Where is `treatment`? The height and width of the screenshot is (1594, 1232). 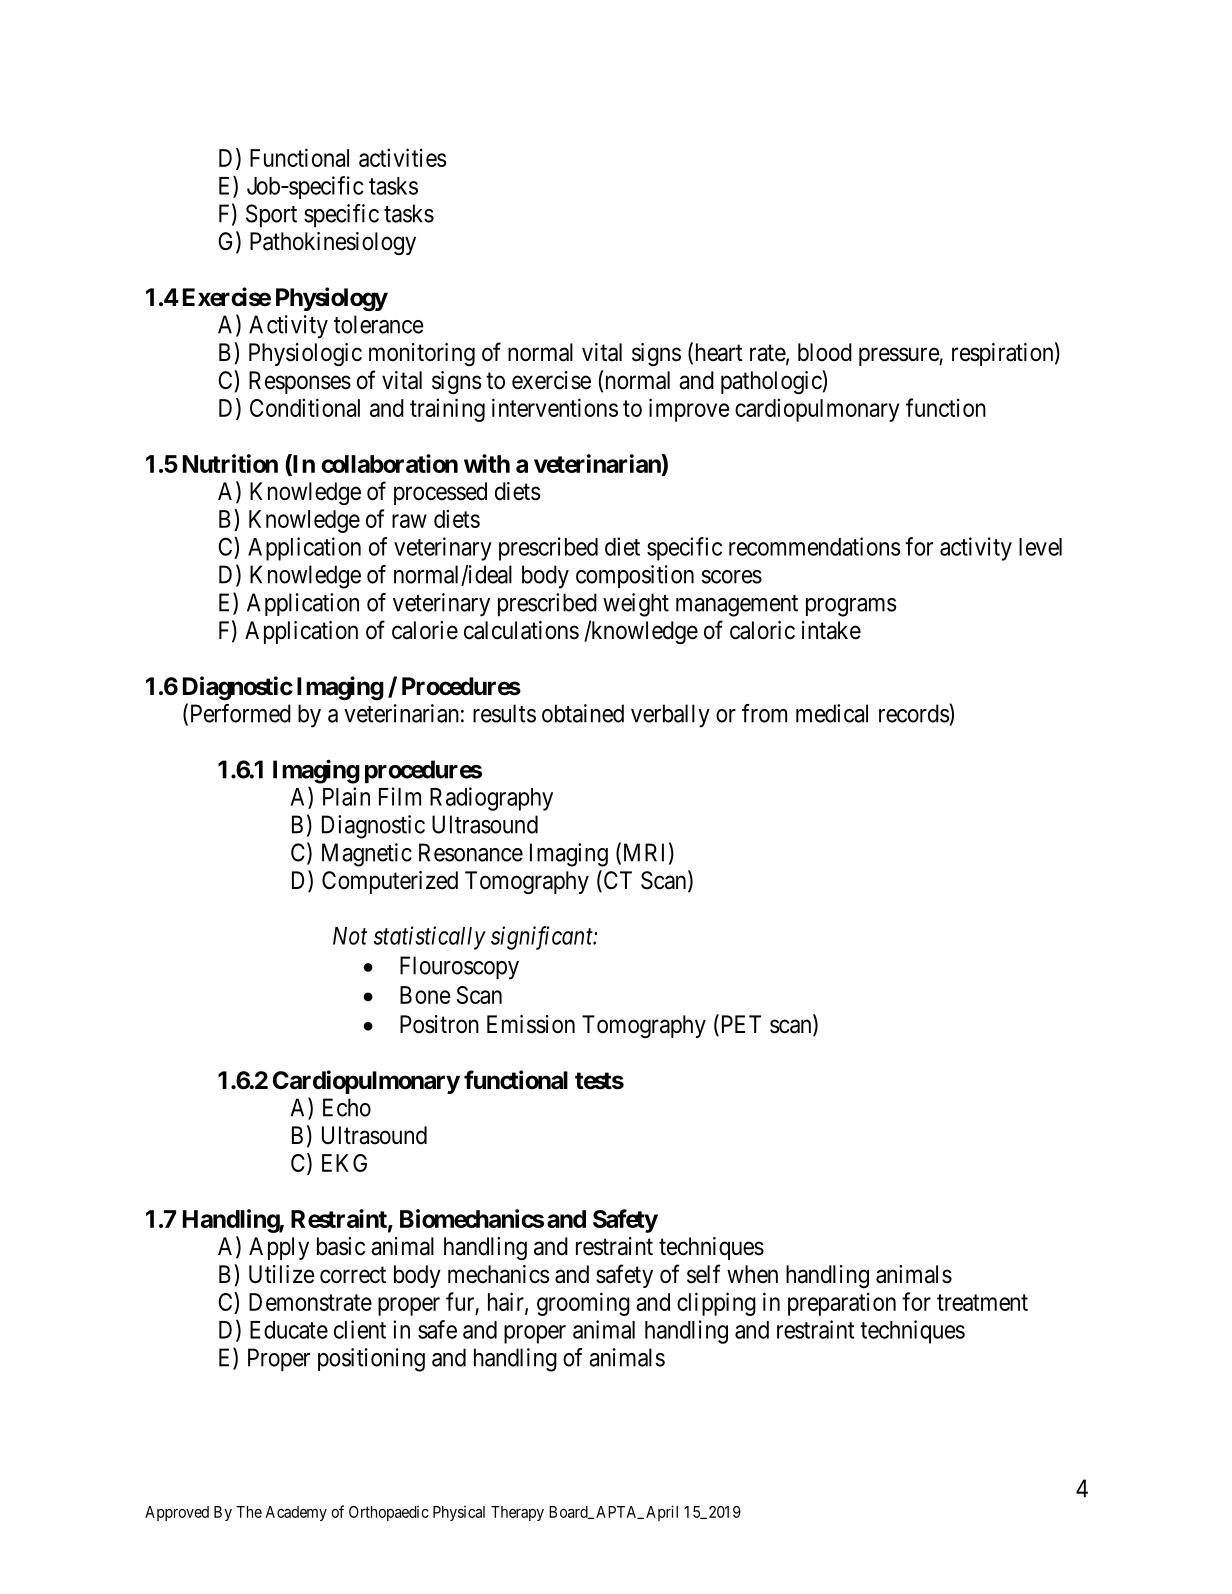
treatment is located at coordinates (982, 1302).
